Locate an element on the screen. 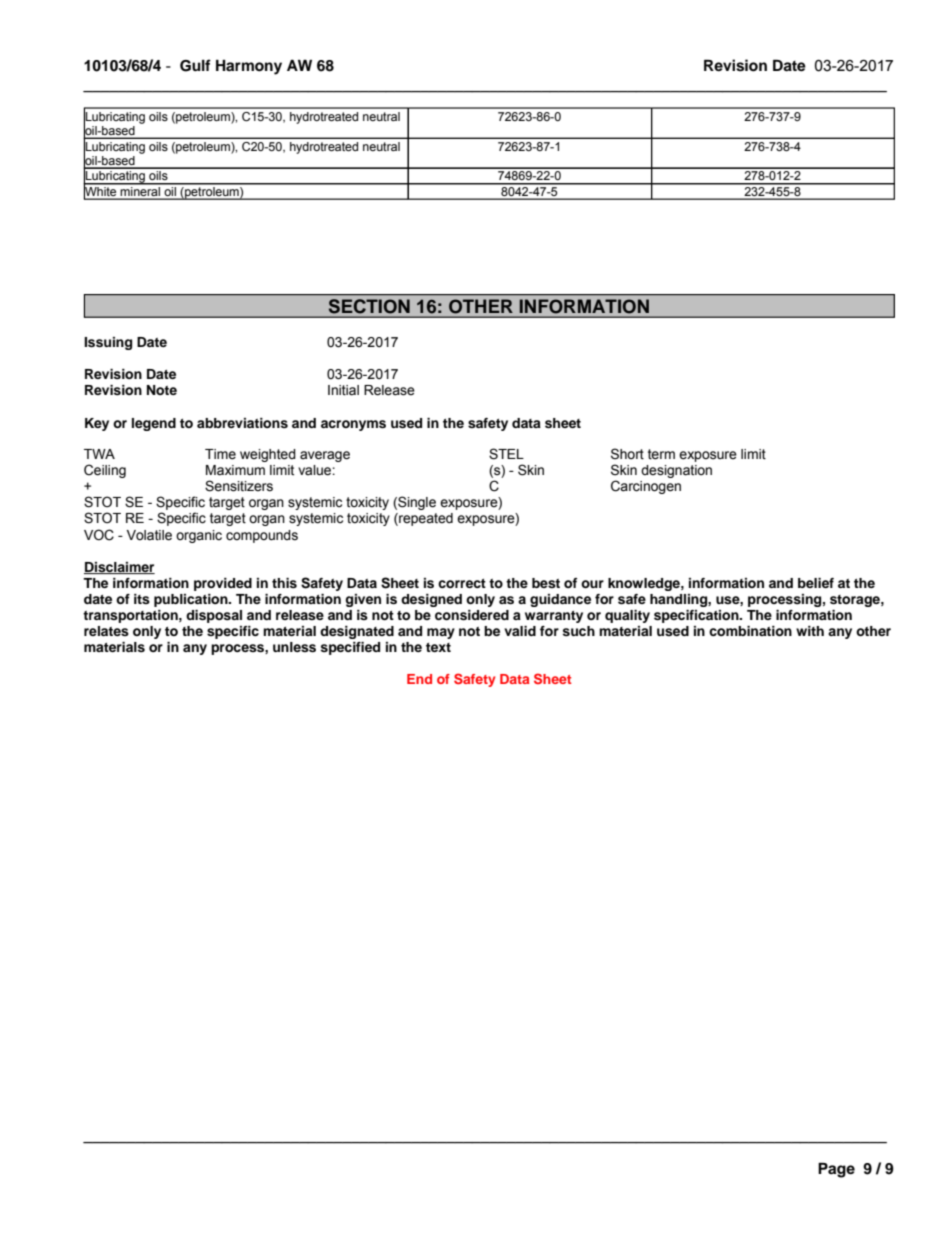  combination is located at coordinates (750, 631).
